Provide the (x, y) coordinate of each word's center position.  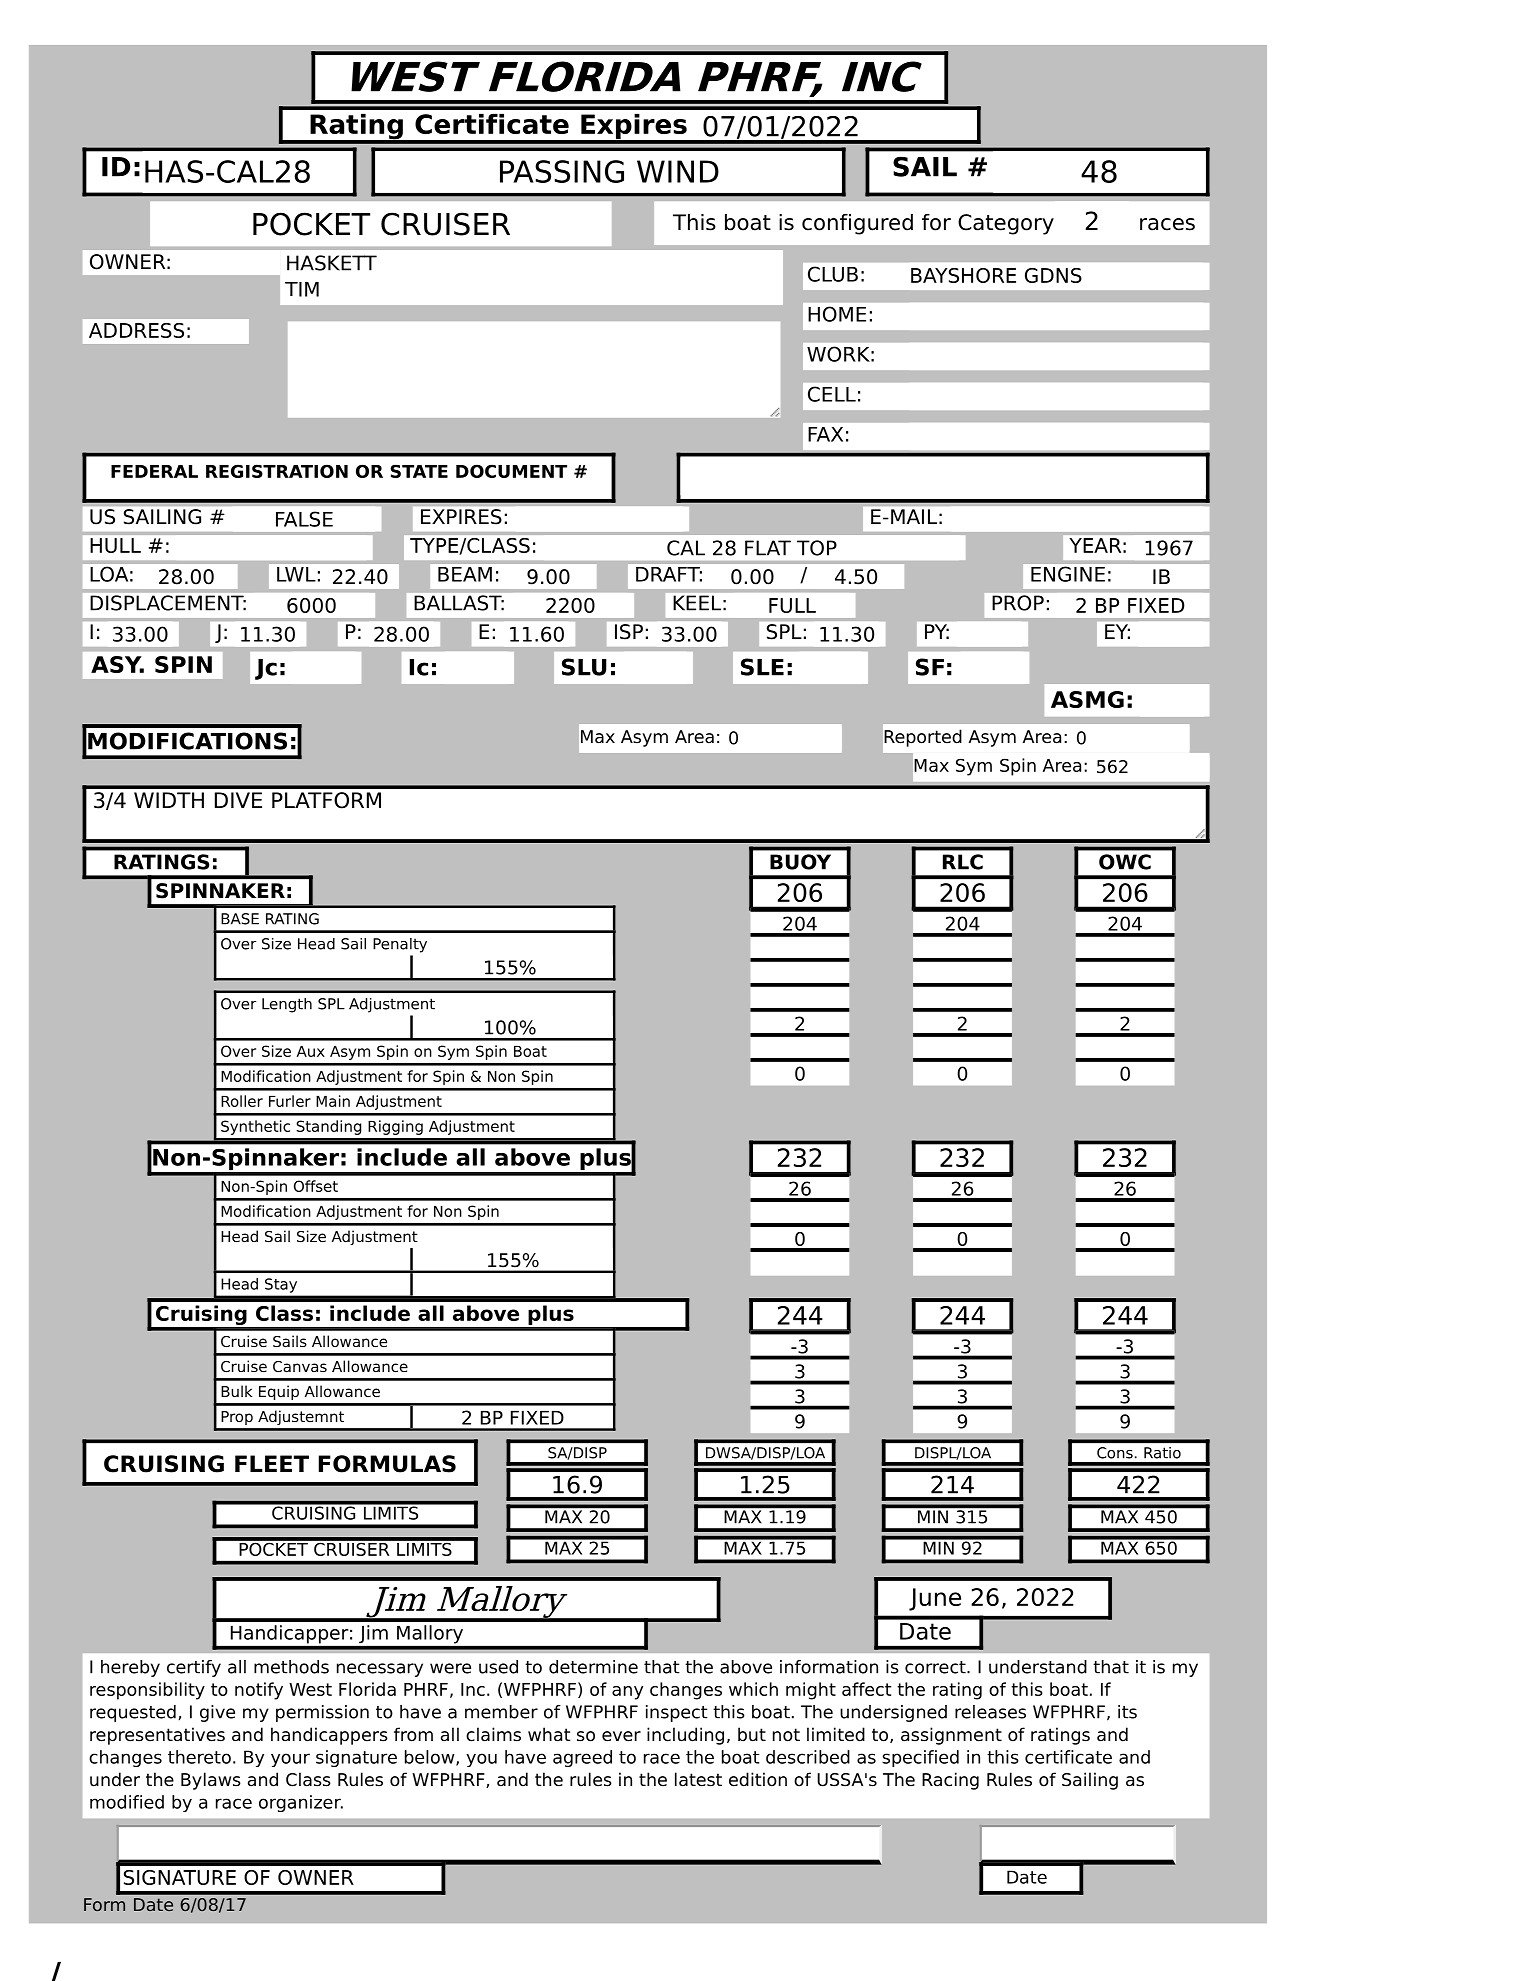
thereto (199, 1757)
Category (1006, 224)
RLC (963, 862)
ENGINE (1068, 574)
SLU (584, 667)
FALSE (304, 519)
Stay (281, 1285)
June (935, 1599)
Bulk (237, 1391)
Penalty (400, 945)
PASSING (562, 171)
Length (287, 1005)
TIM (302, 289)
